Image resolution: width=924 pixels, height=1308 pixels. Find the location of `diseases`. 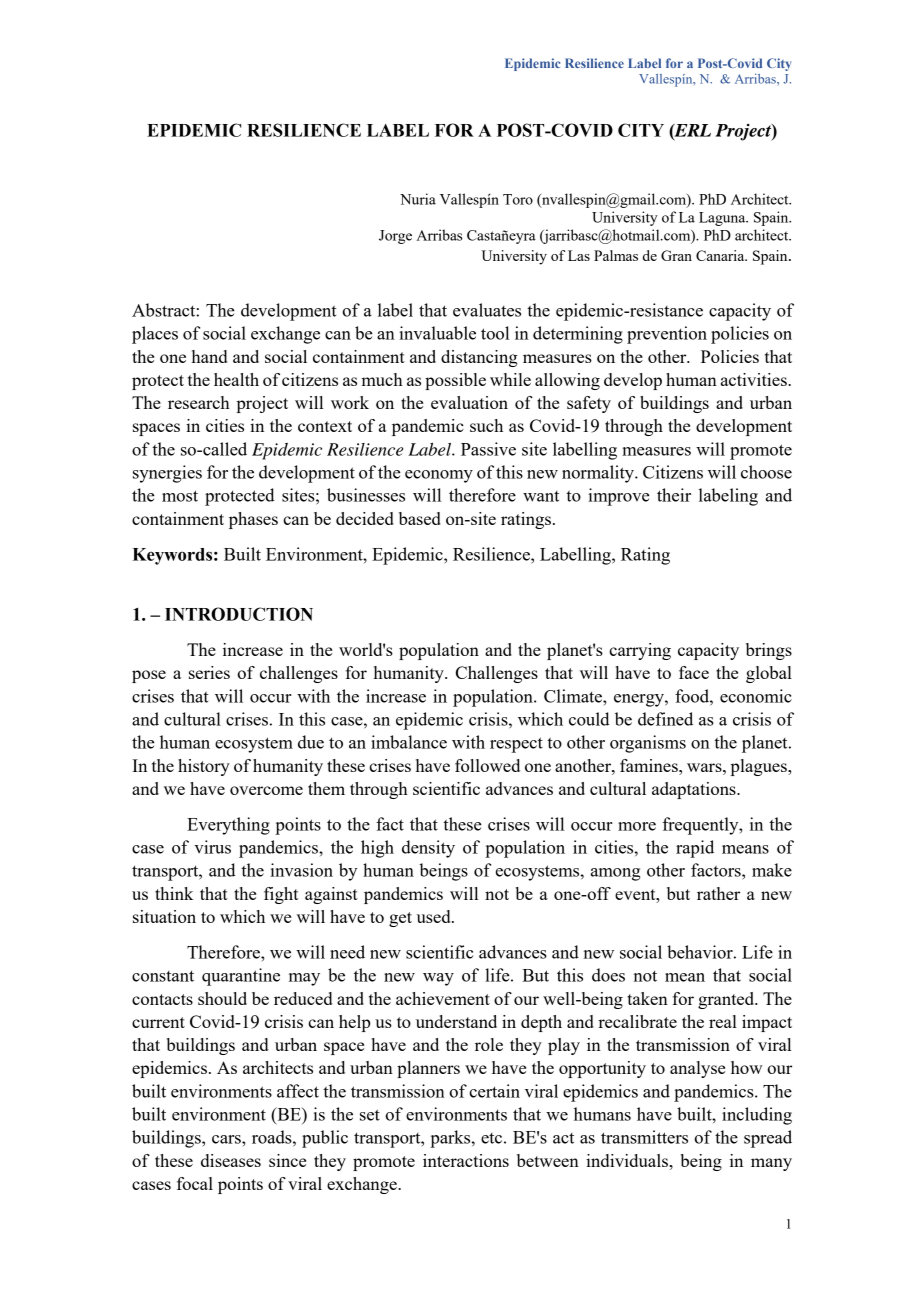

diseases is located at coordinates (231, 1160).
